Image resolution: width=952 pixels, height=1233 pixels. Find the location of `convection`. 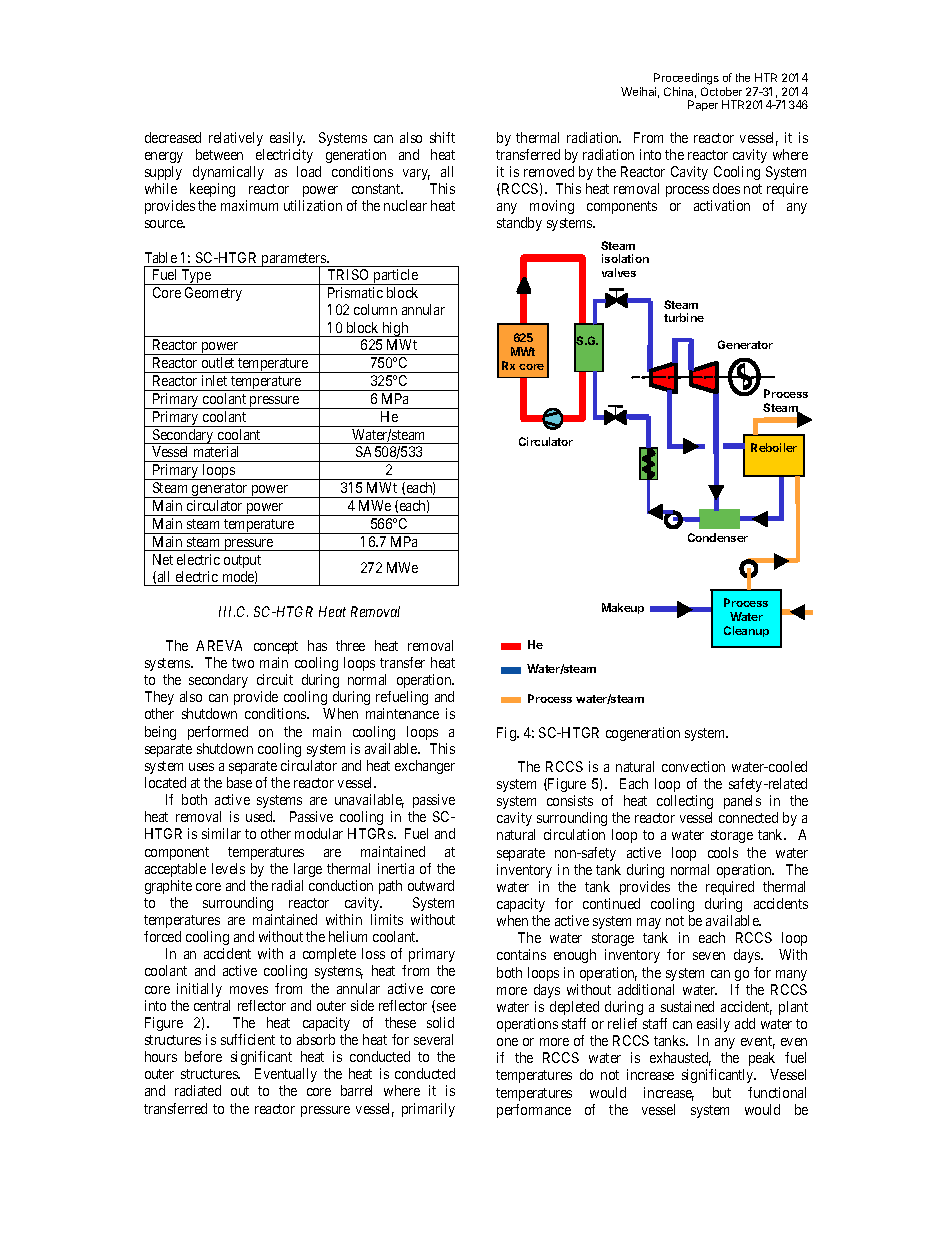

convection is located at coordinates (693, 766).
